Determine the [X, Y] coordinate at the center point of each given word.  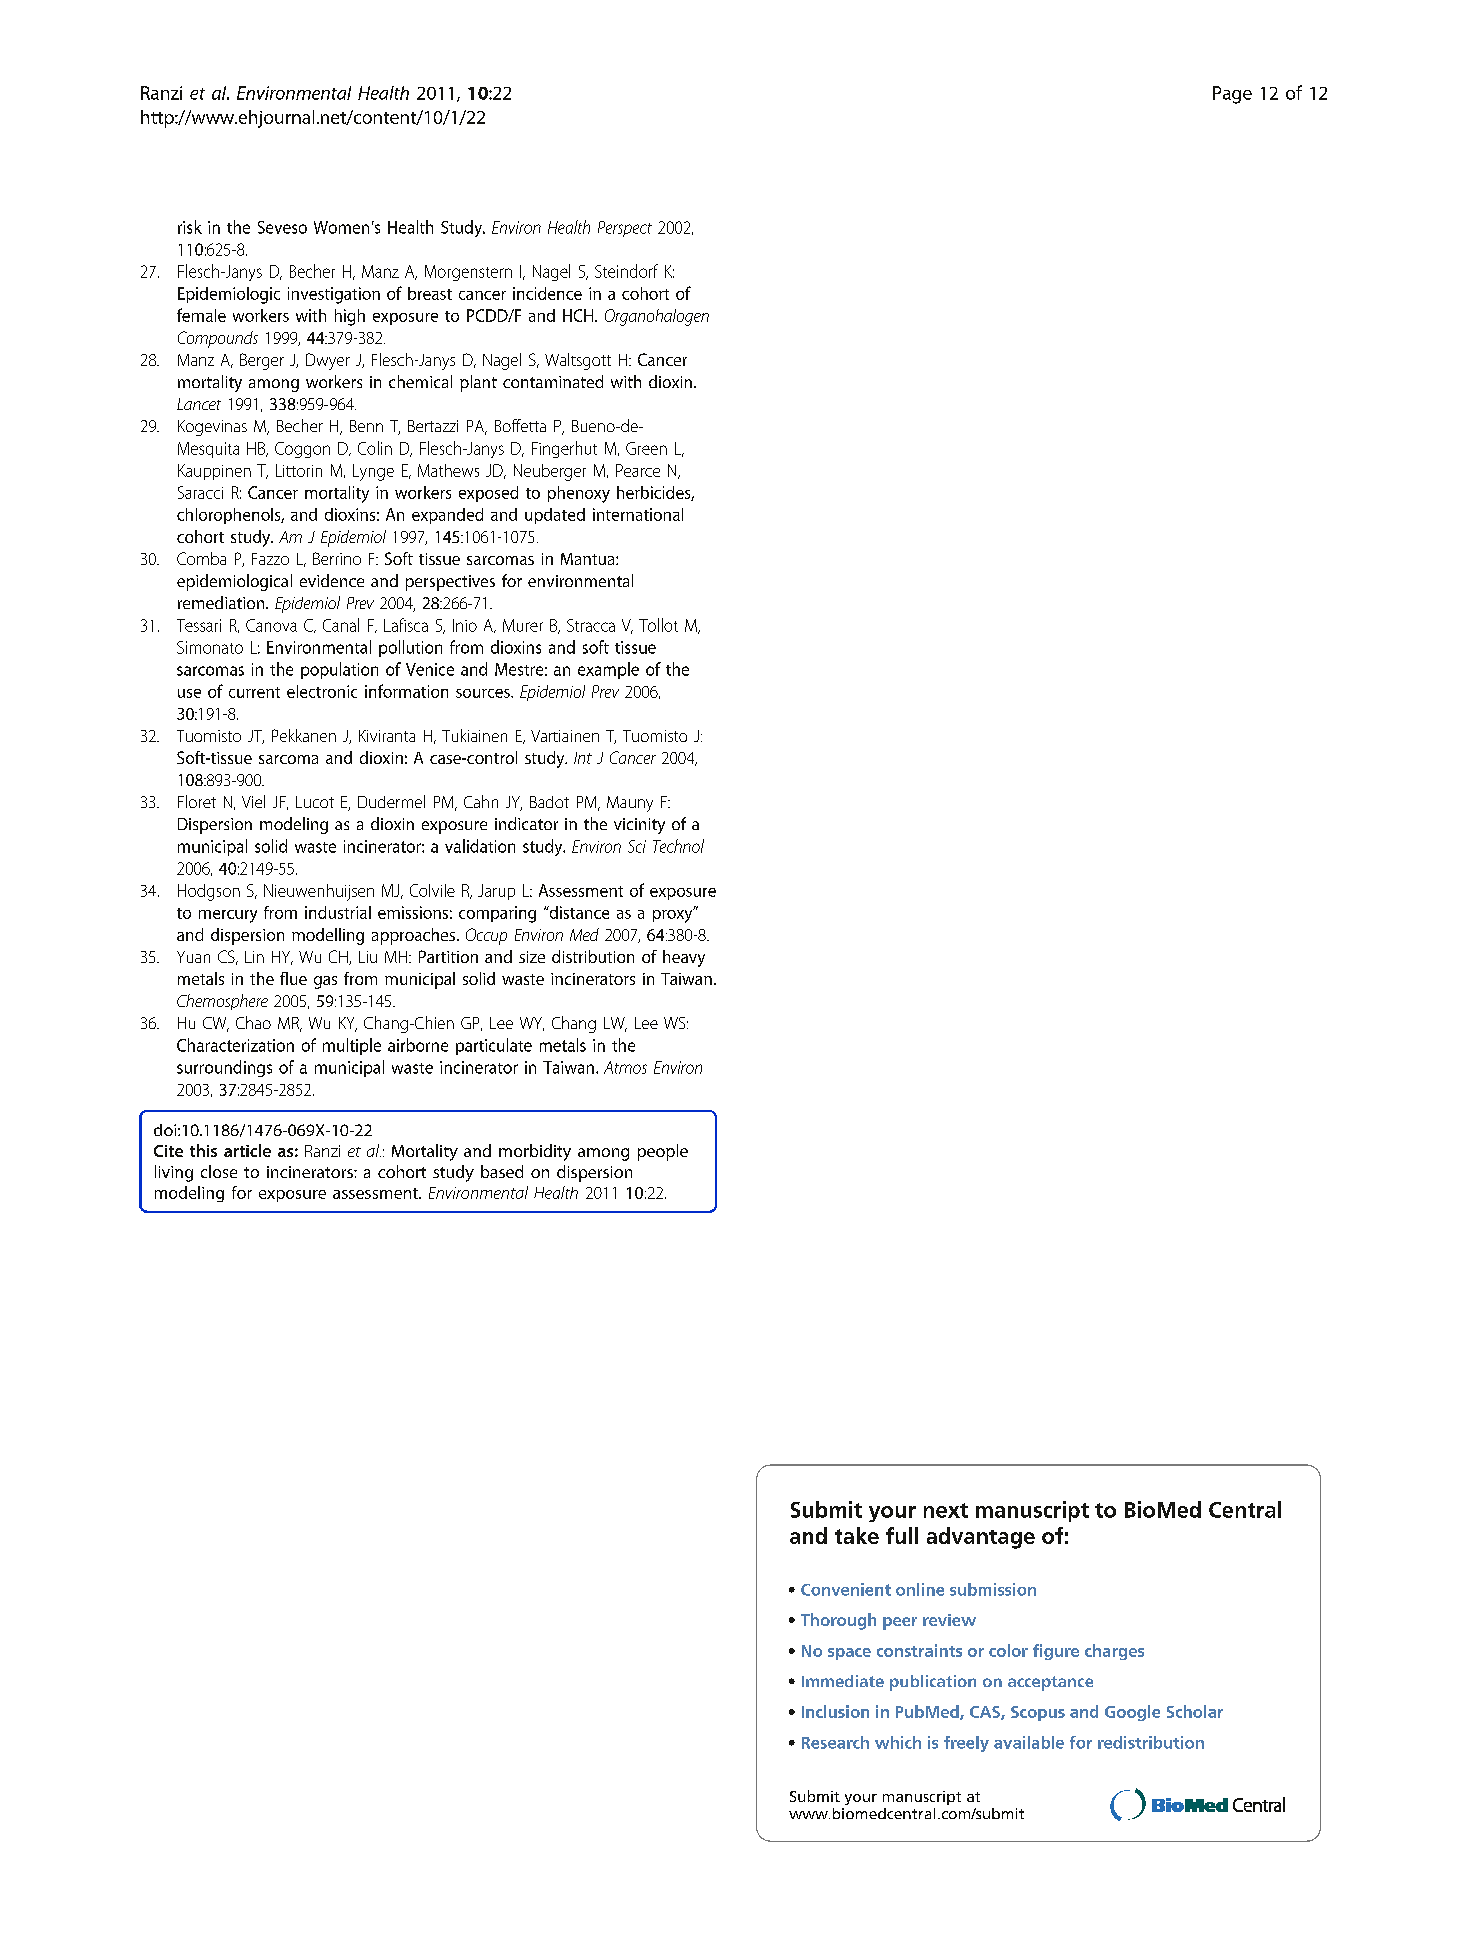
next [946, 1510]
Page [1232, 95]
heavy [684, 958]
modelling [328, 936]
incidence [547, 293]
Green [646, 448]
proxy [674, 915]
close [219, 1171]
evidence [332, 580]
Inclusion [835, 1711]
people [663, 1152]
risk [190, 227]
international [638, 514]
